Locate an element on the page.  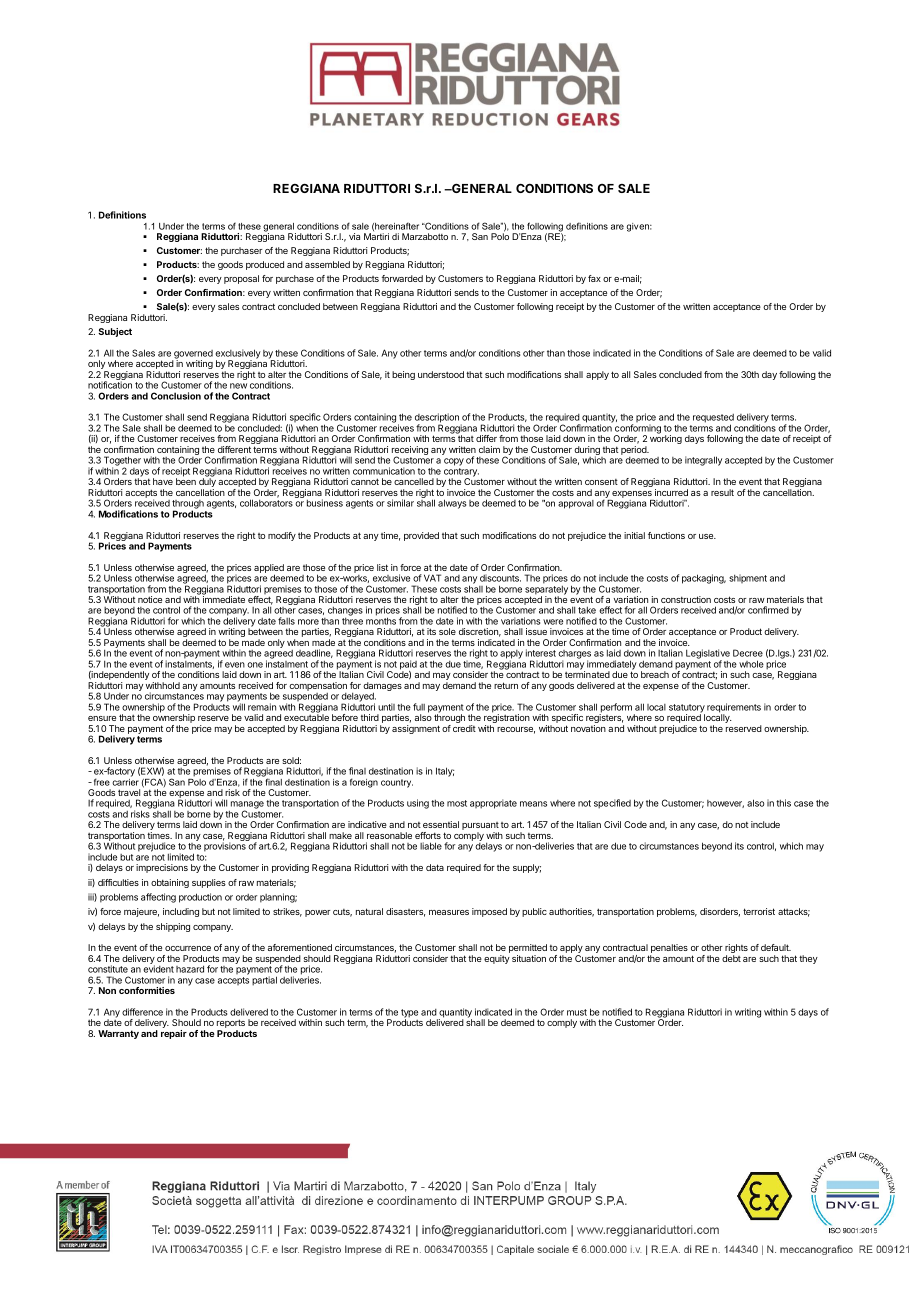
essential is located at coordinates (441, 824).
